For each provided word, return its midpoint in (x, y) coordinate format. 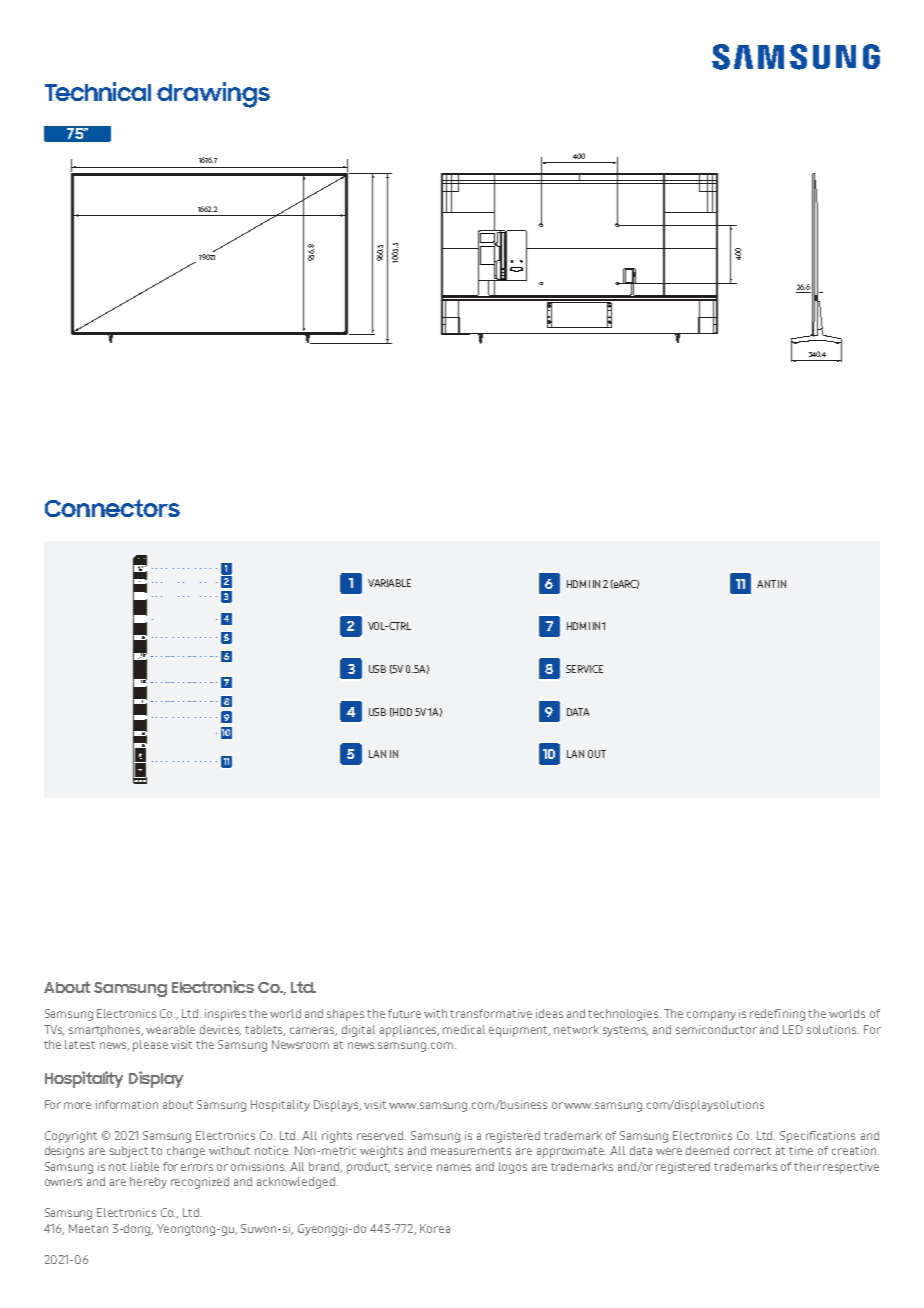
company (711, 1016)
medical (464, 1029)
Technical (98, 91)
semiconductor (716, 1029)
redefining (777, 1015)
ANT (766, 584)
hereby (148, 1183)
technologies (624, 1015)
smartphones (106, 1031)
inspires (225, 1015)
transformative (491, 1013)
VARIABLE (389, 583)
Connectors (112, 508)
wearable (170, 1029)
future (404, 1013)
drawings (213, 95)
